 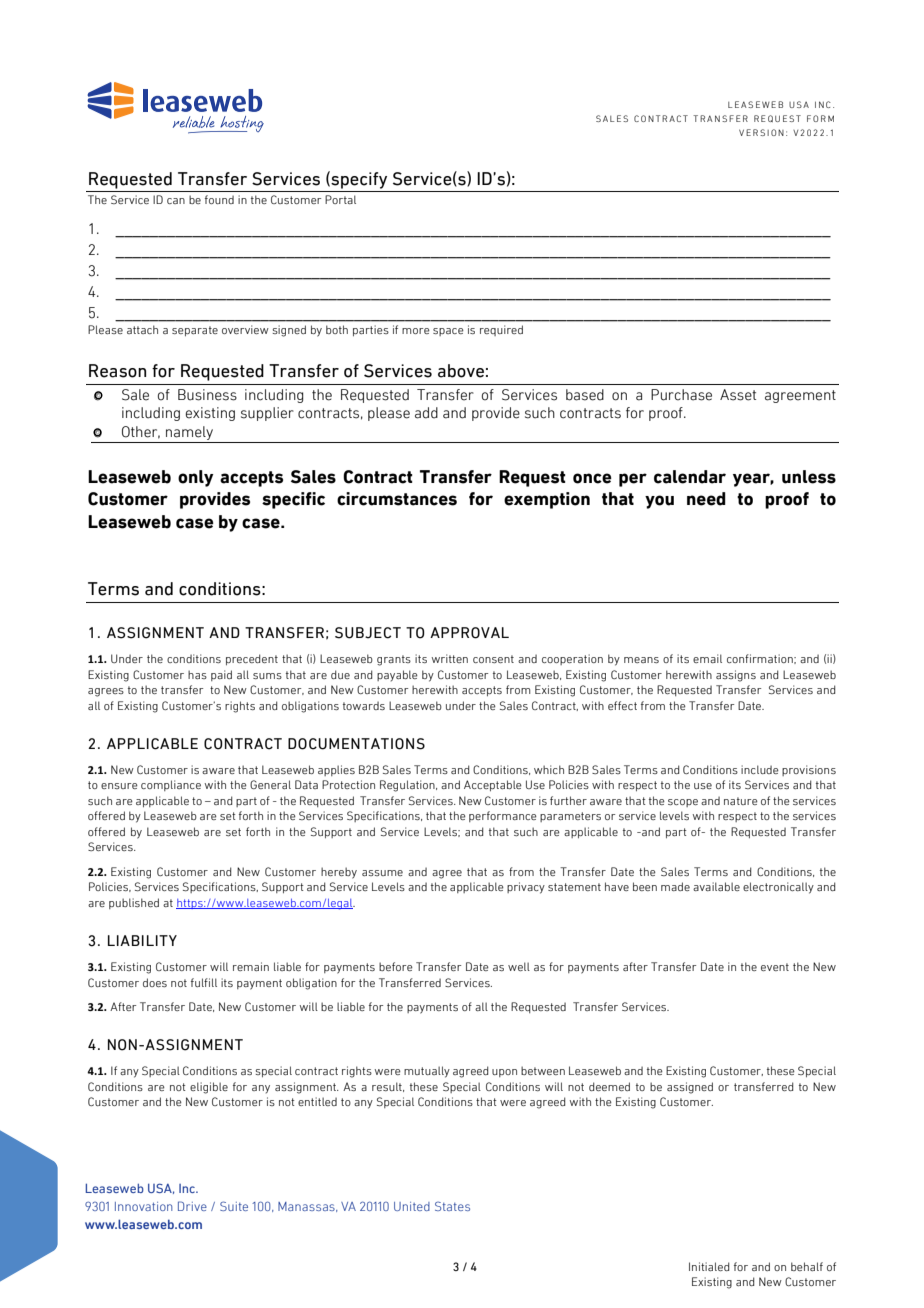 I want to click on found, so click(x=219, y=199).
